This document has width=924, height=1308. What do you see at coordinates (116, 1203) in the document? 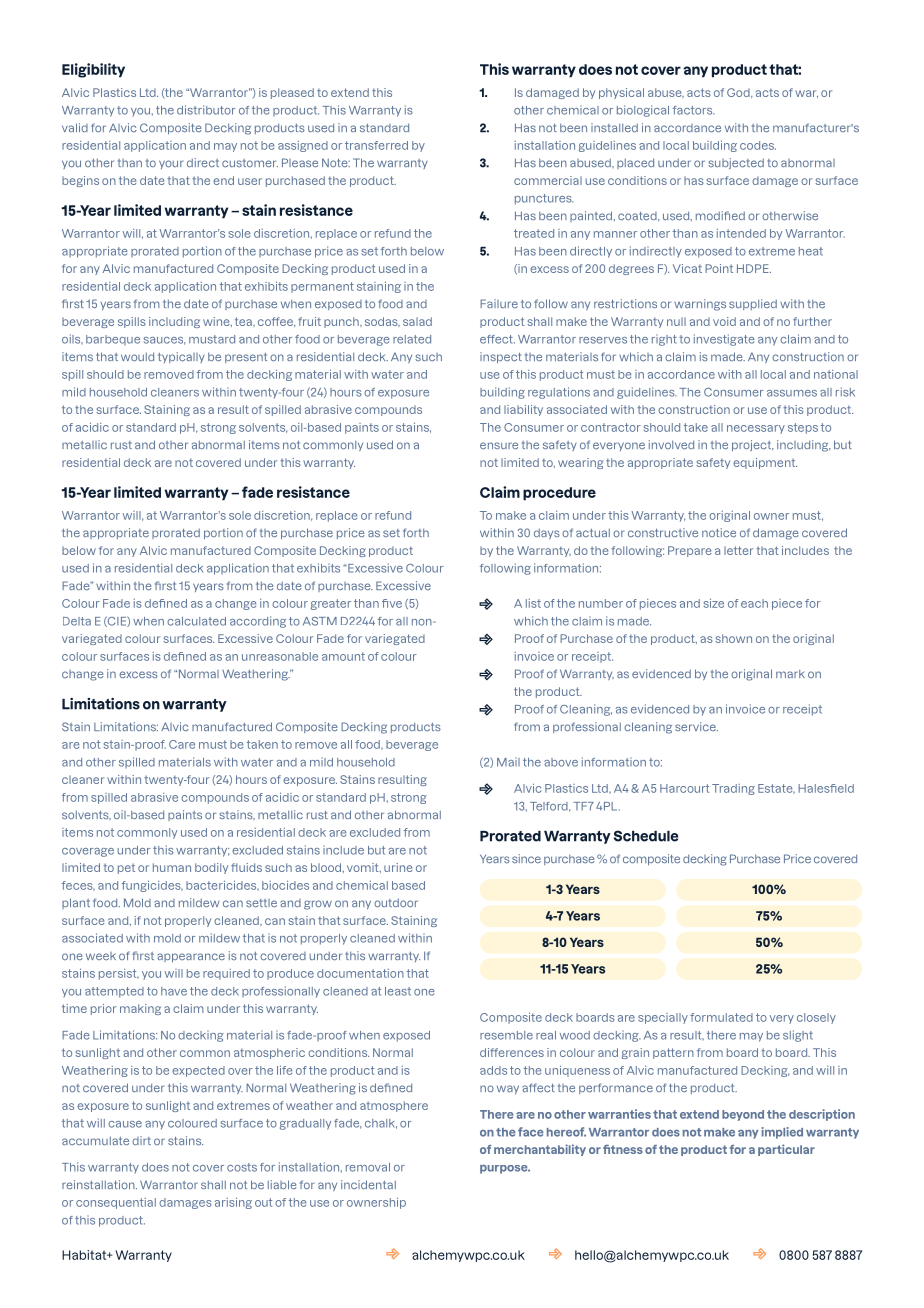
I see `consequential` at bounding box center [116, 1203].
